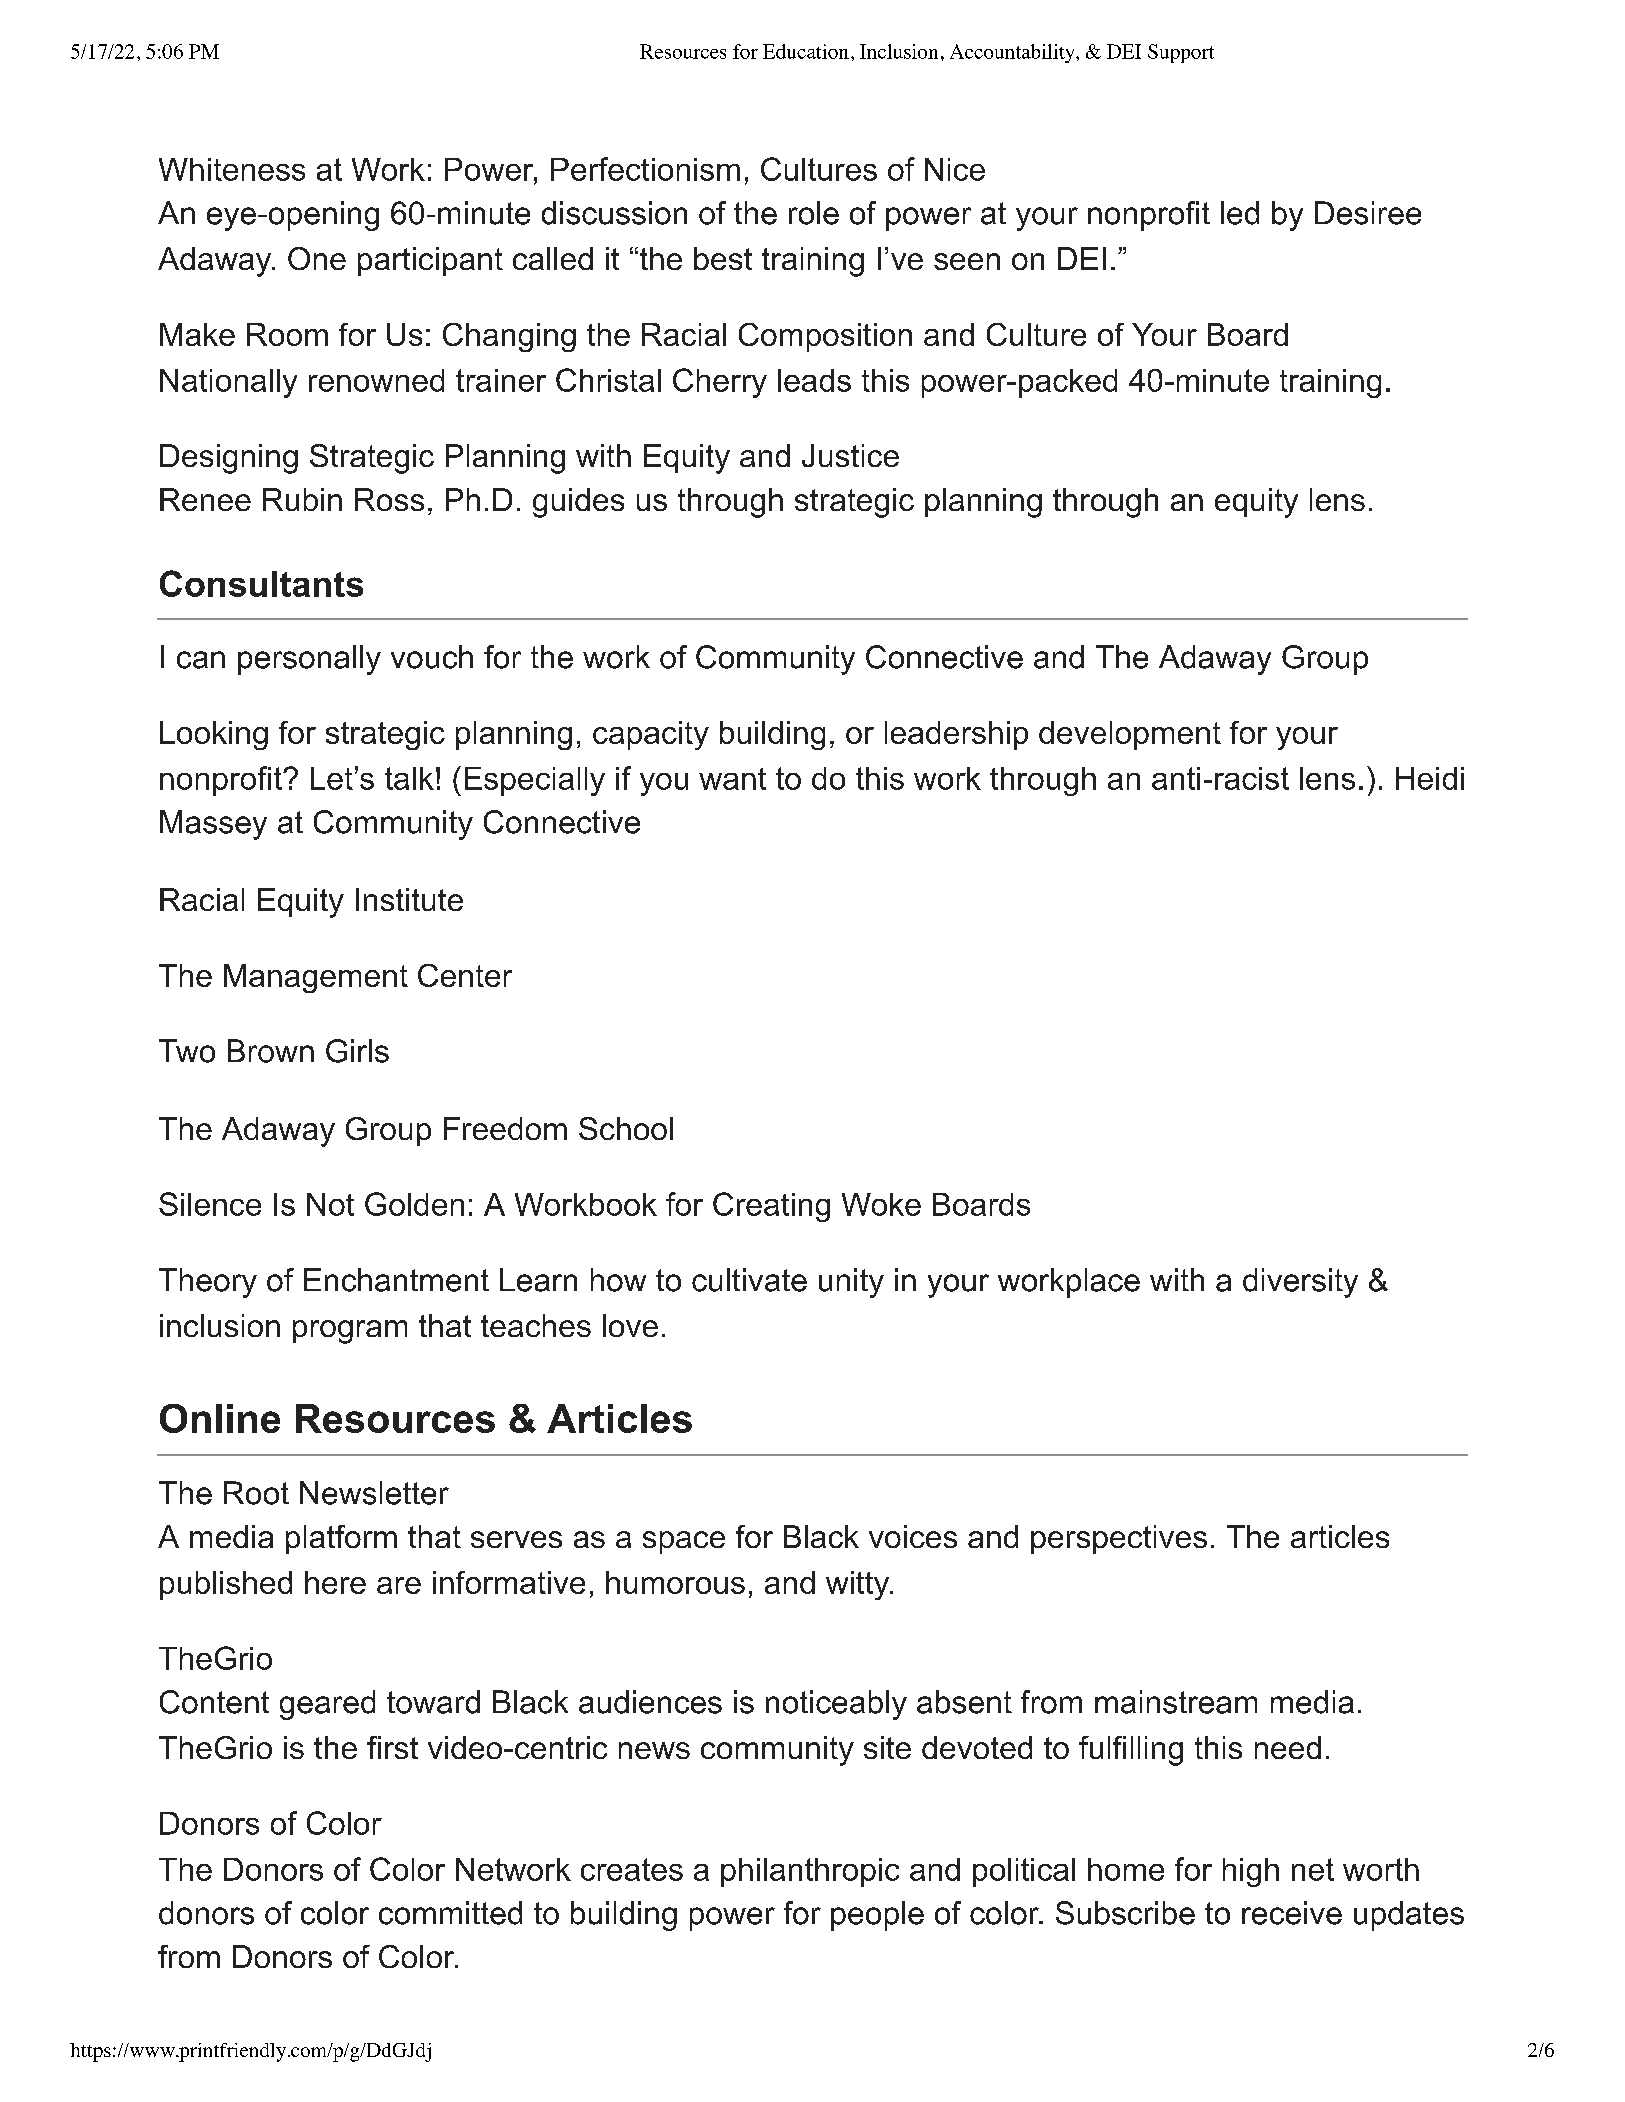 The width and height of the image is (1625, 2102). What do you see at coordinates (1181, 53) in the image?
I see `Support` at bounding box center [1181, 53].
